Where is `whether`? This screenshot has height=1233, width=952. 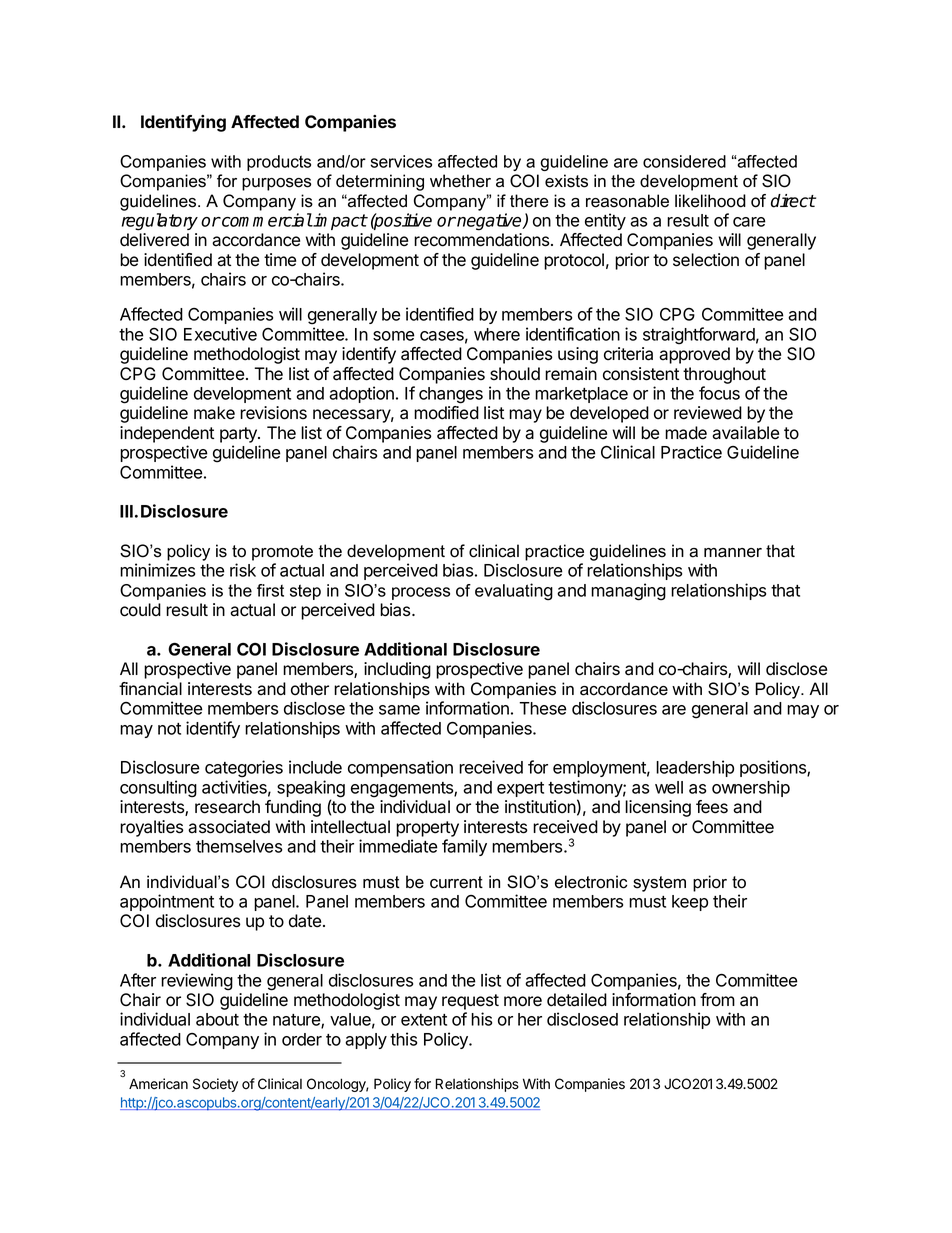 whether is located at coordinates (460, 181).
